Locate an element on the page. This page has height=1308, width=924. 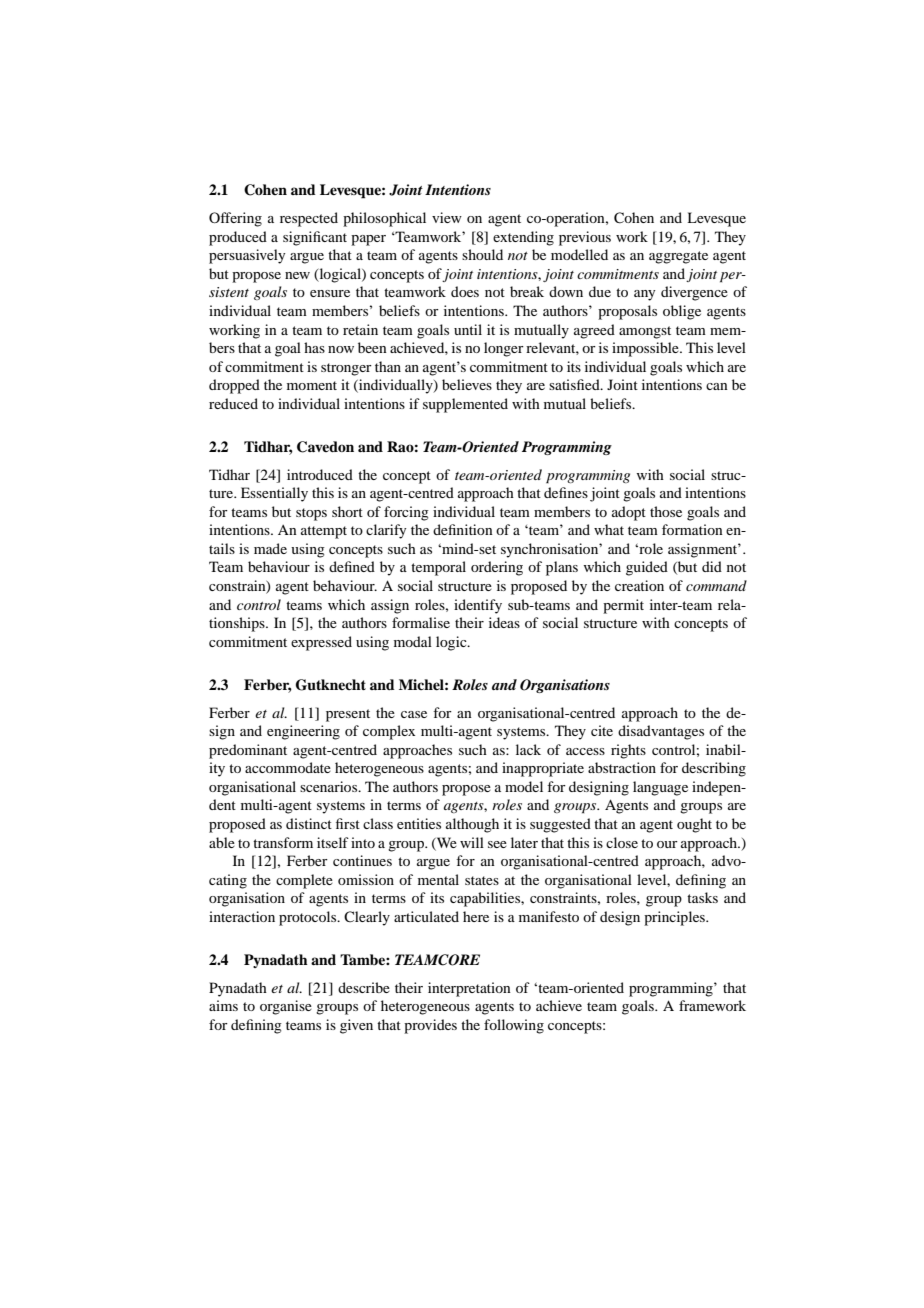
organise is located at coordinates (286, 1007).
